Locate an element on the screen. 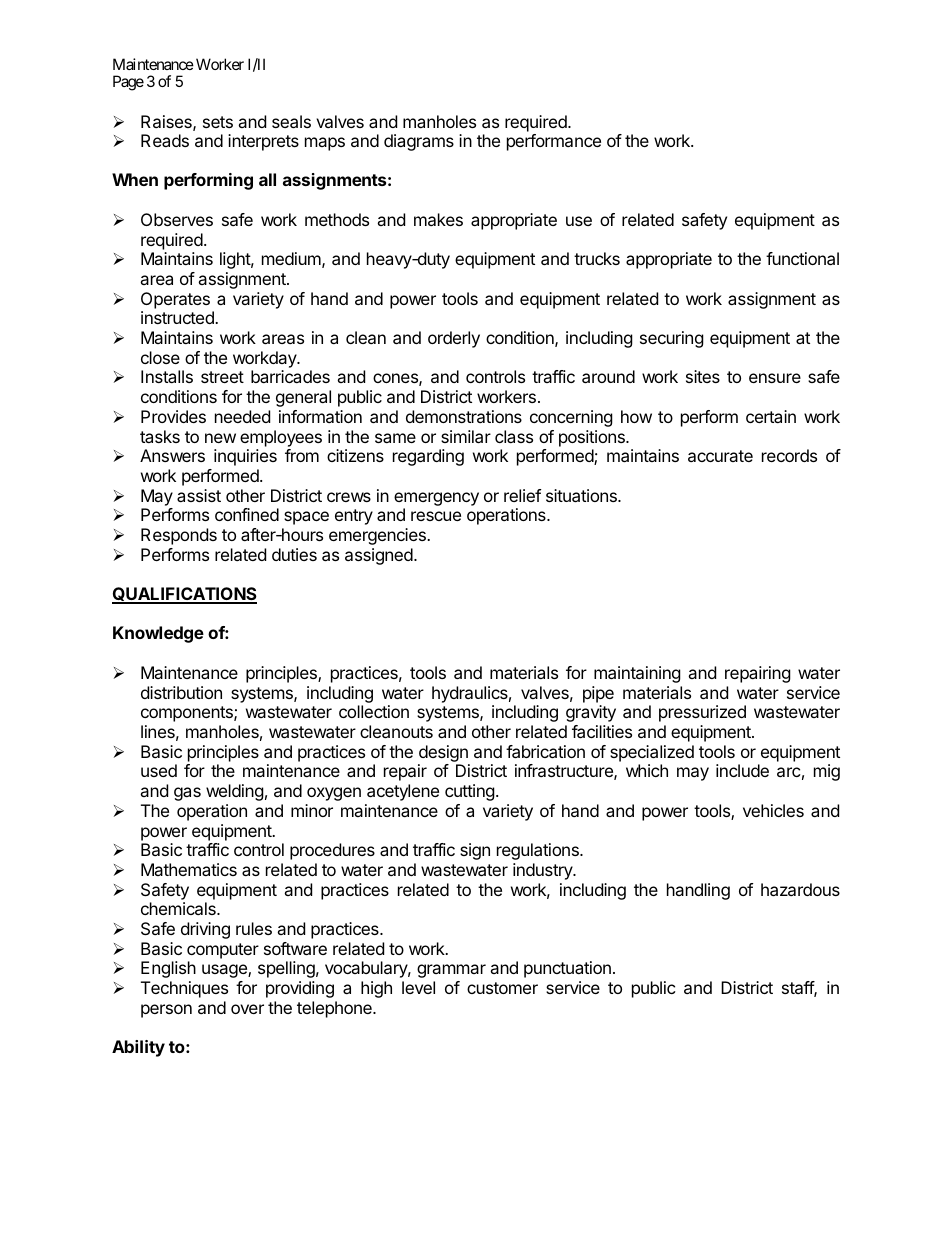  ensure is located at coordinates (775, 378).
